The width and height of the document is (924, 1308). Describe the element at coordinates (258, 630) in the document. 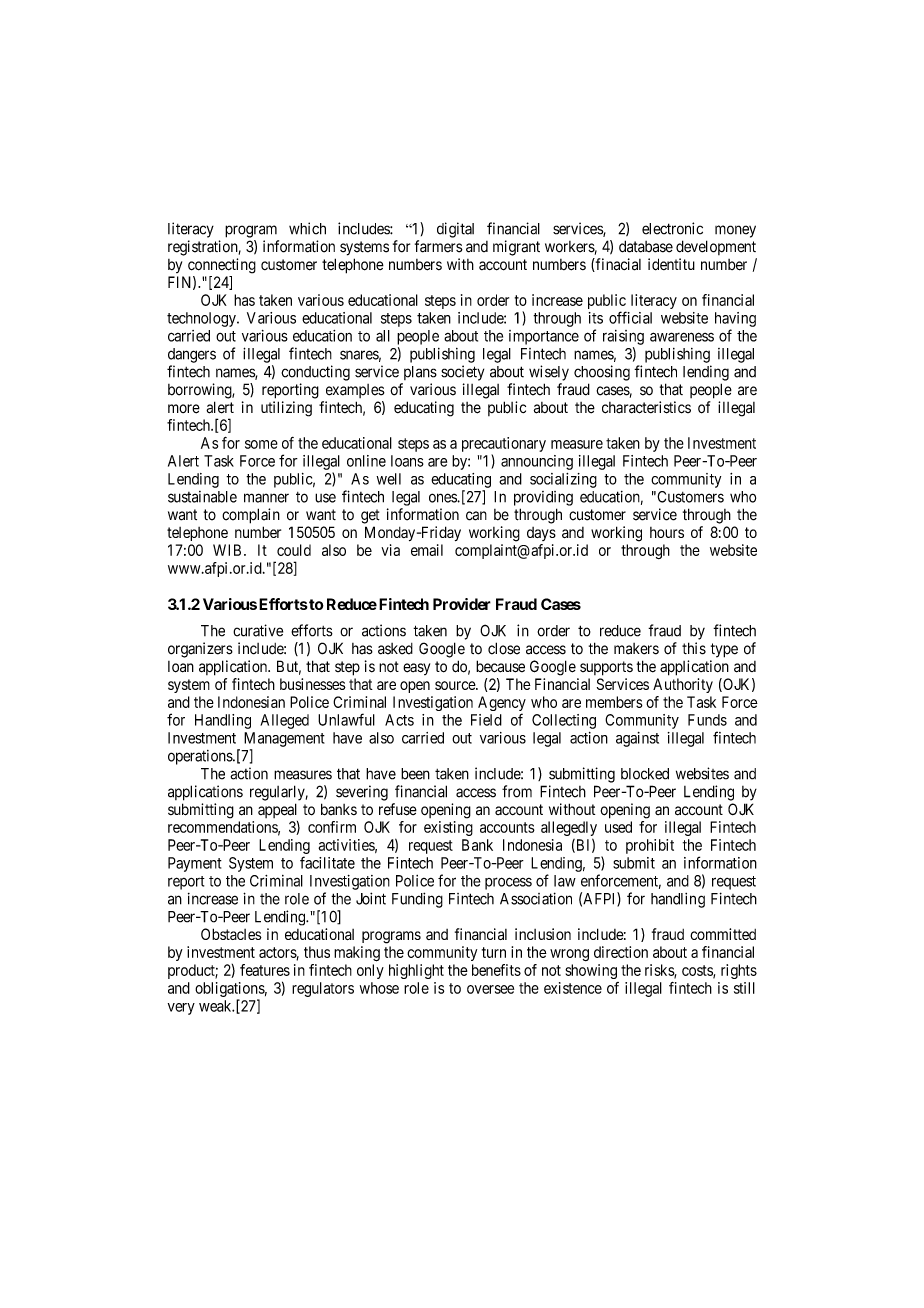

I see `curative` at that location.
